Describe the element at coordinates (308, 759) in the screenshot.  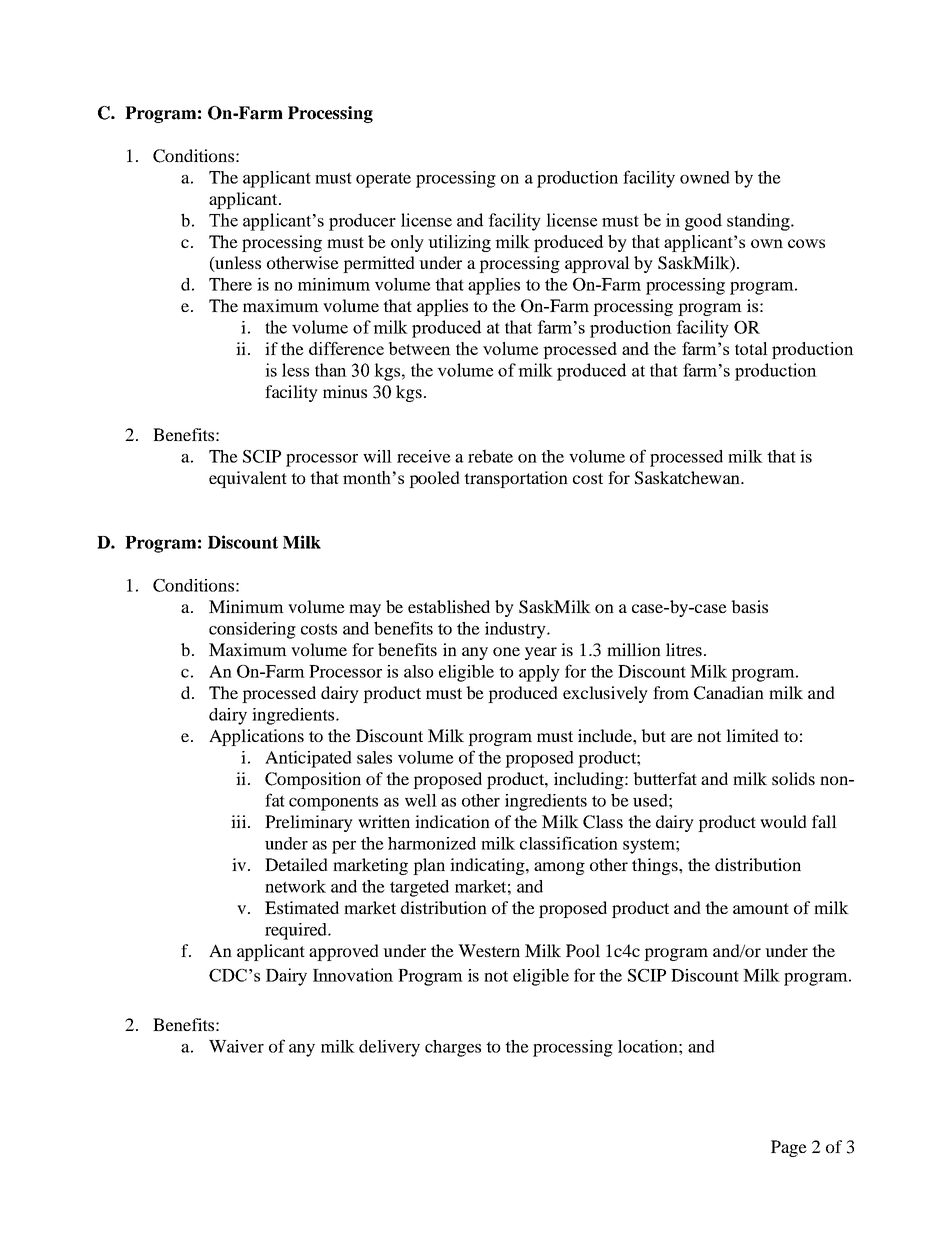
I see `Anticipated` at that location.
